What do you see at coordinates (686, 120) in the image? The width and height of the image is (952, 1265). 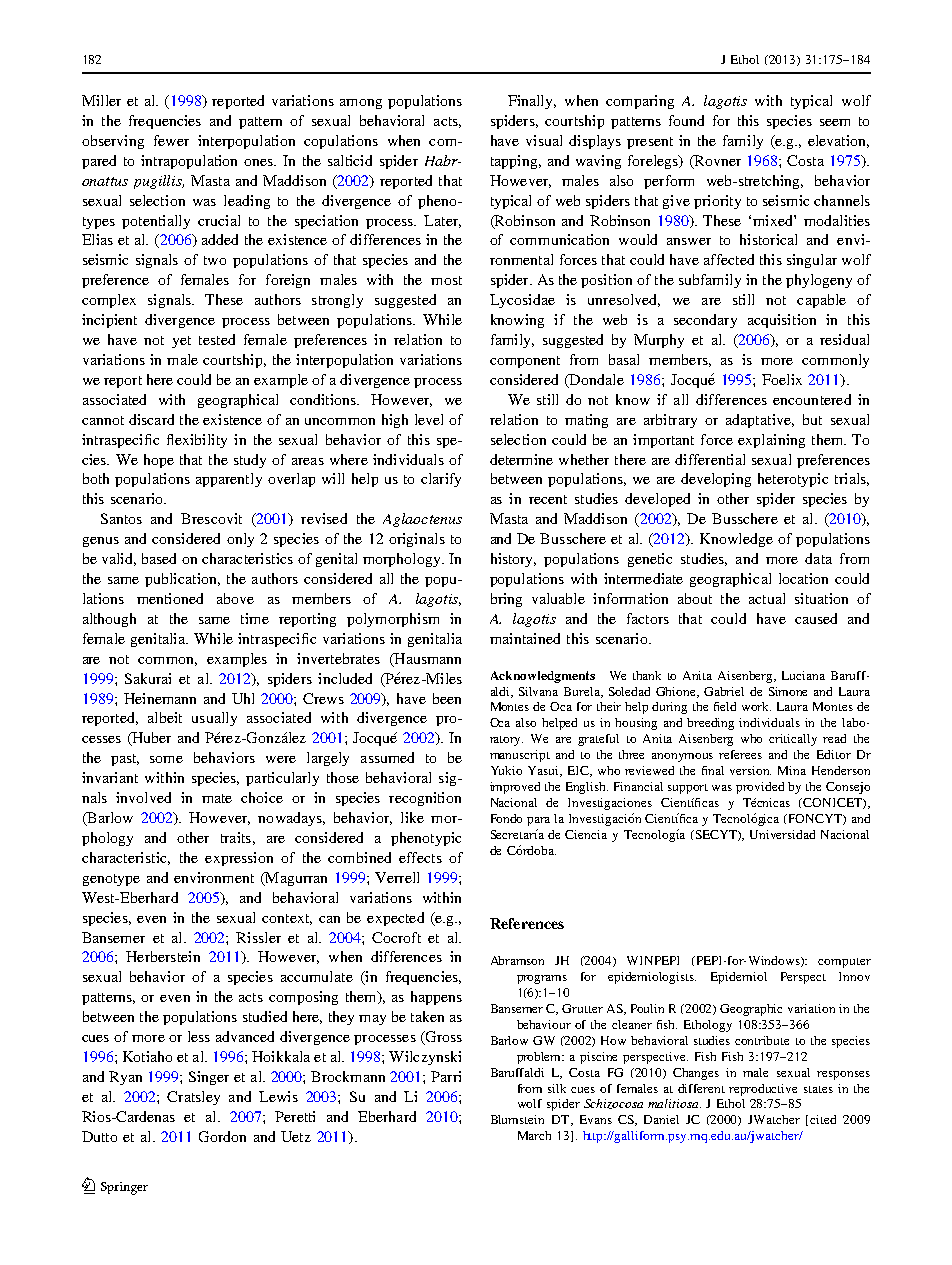 I see `found` at bounding box center [686, 120].
